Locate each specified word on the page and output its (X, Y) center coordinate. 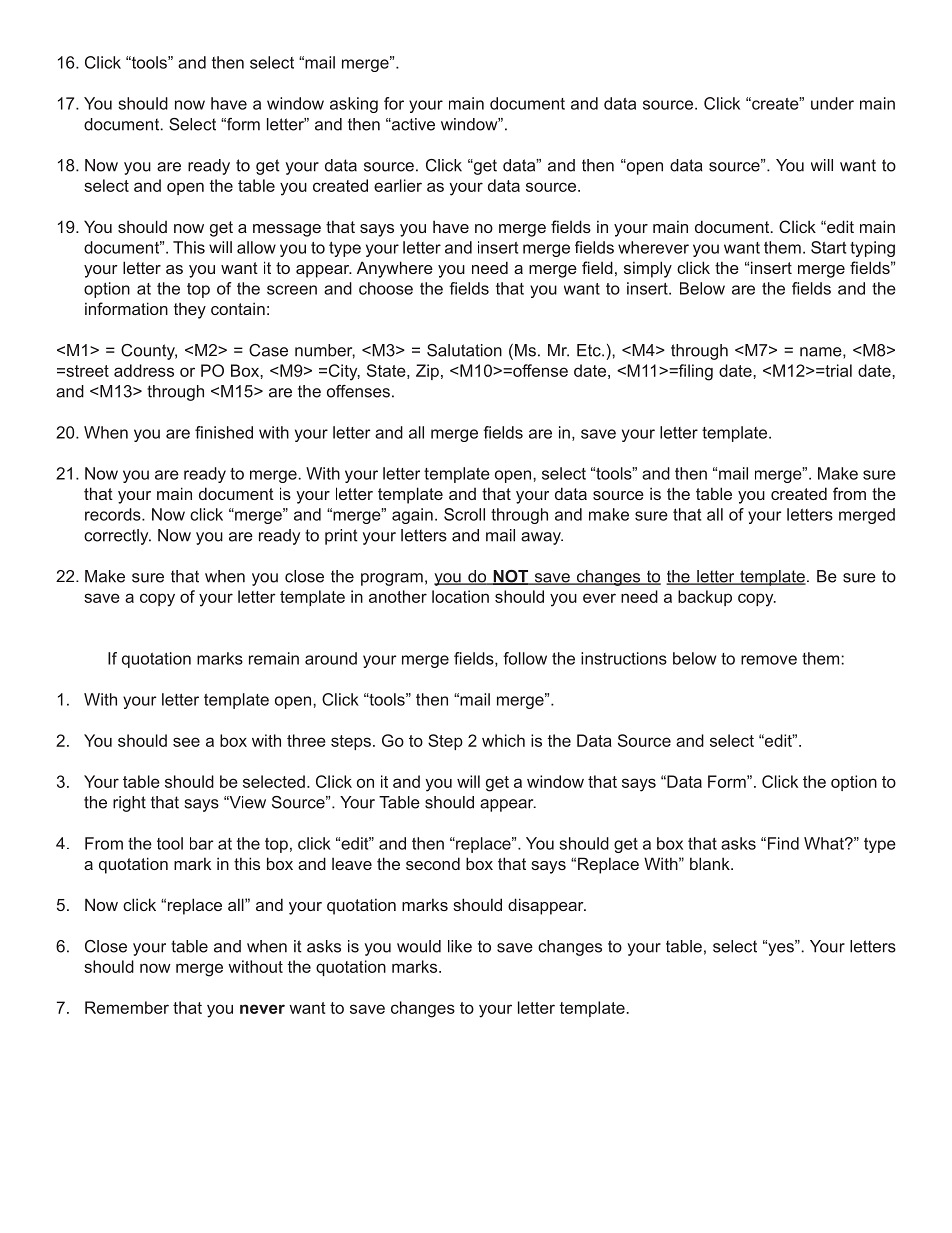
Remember (127, 1007)
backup (705, 598)
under (832, 103)
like (460, 946)
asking (354, 105)
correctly (117, 537)
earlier (398, 185)
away (542, 538)
